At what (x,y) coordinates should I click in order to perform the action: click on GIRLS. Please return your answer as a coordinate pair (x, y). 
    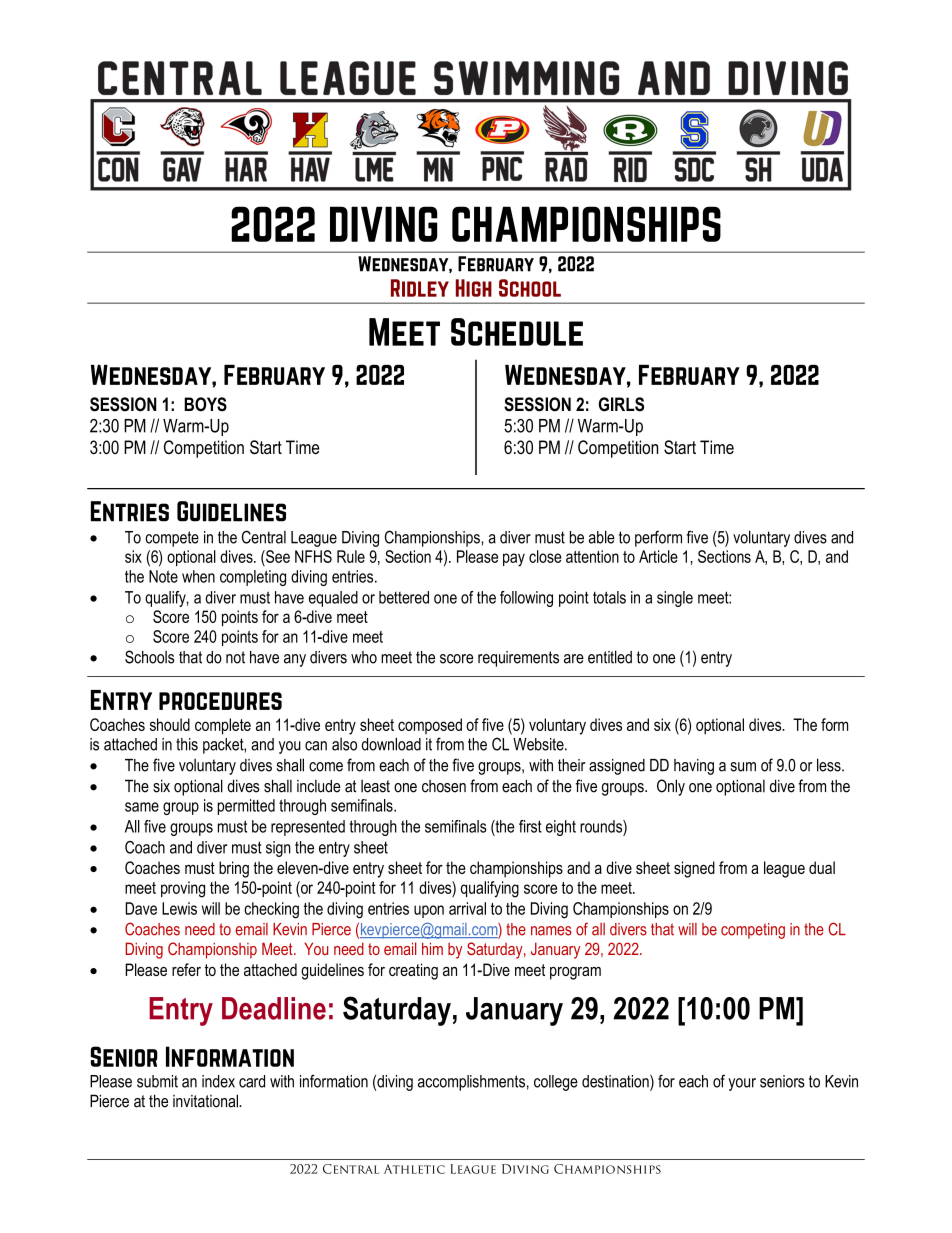
    Looking at the image, I should click on (621, 404).
